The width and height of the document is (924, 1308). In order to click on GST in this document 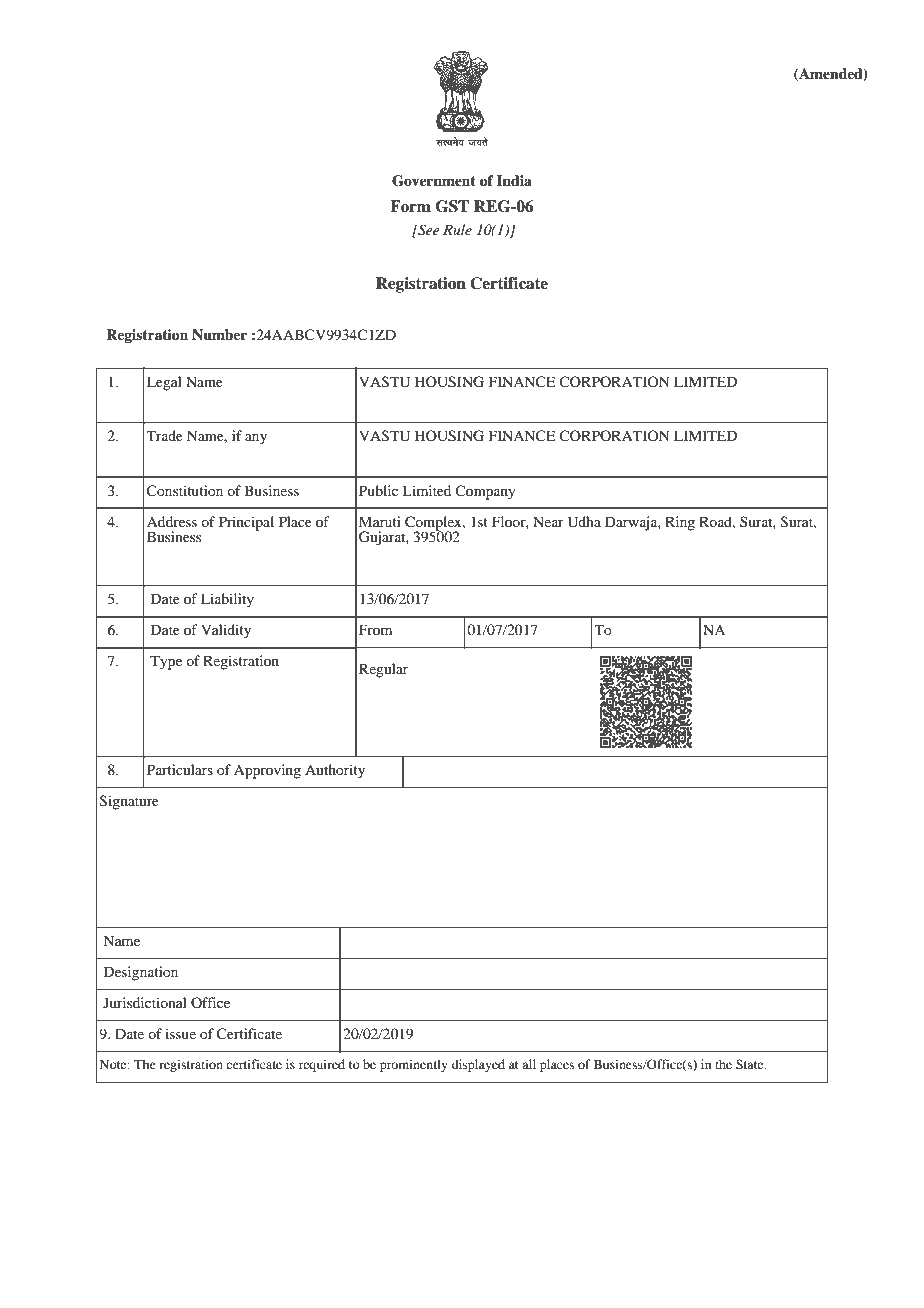, I will do `click(452, 206)`.
